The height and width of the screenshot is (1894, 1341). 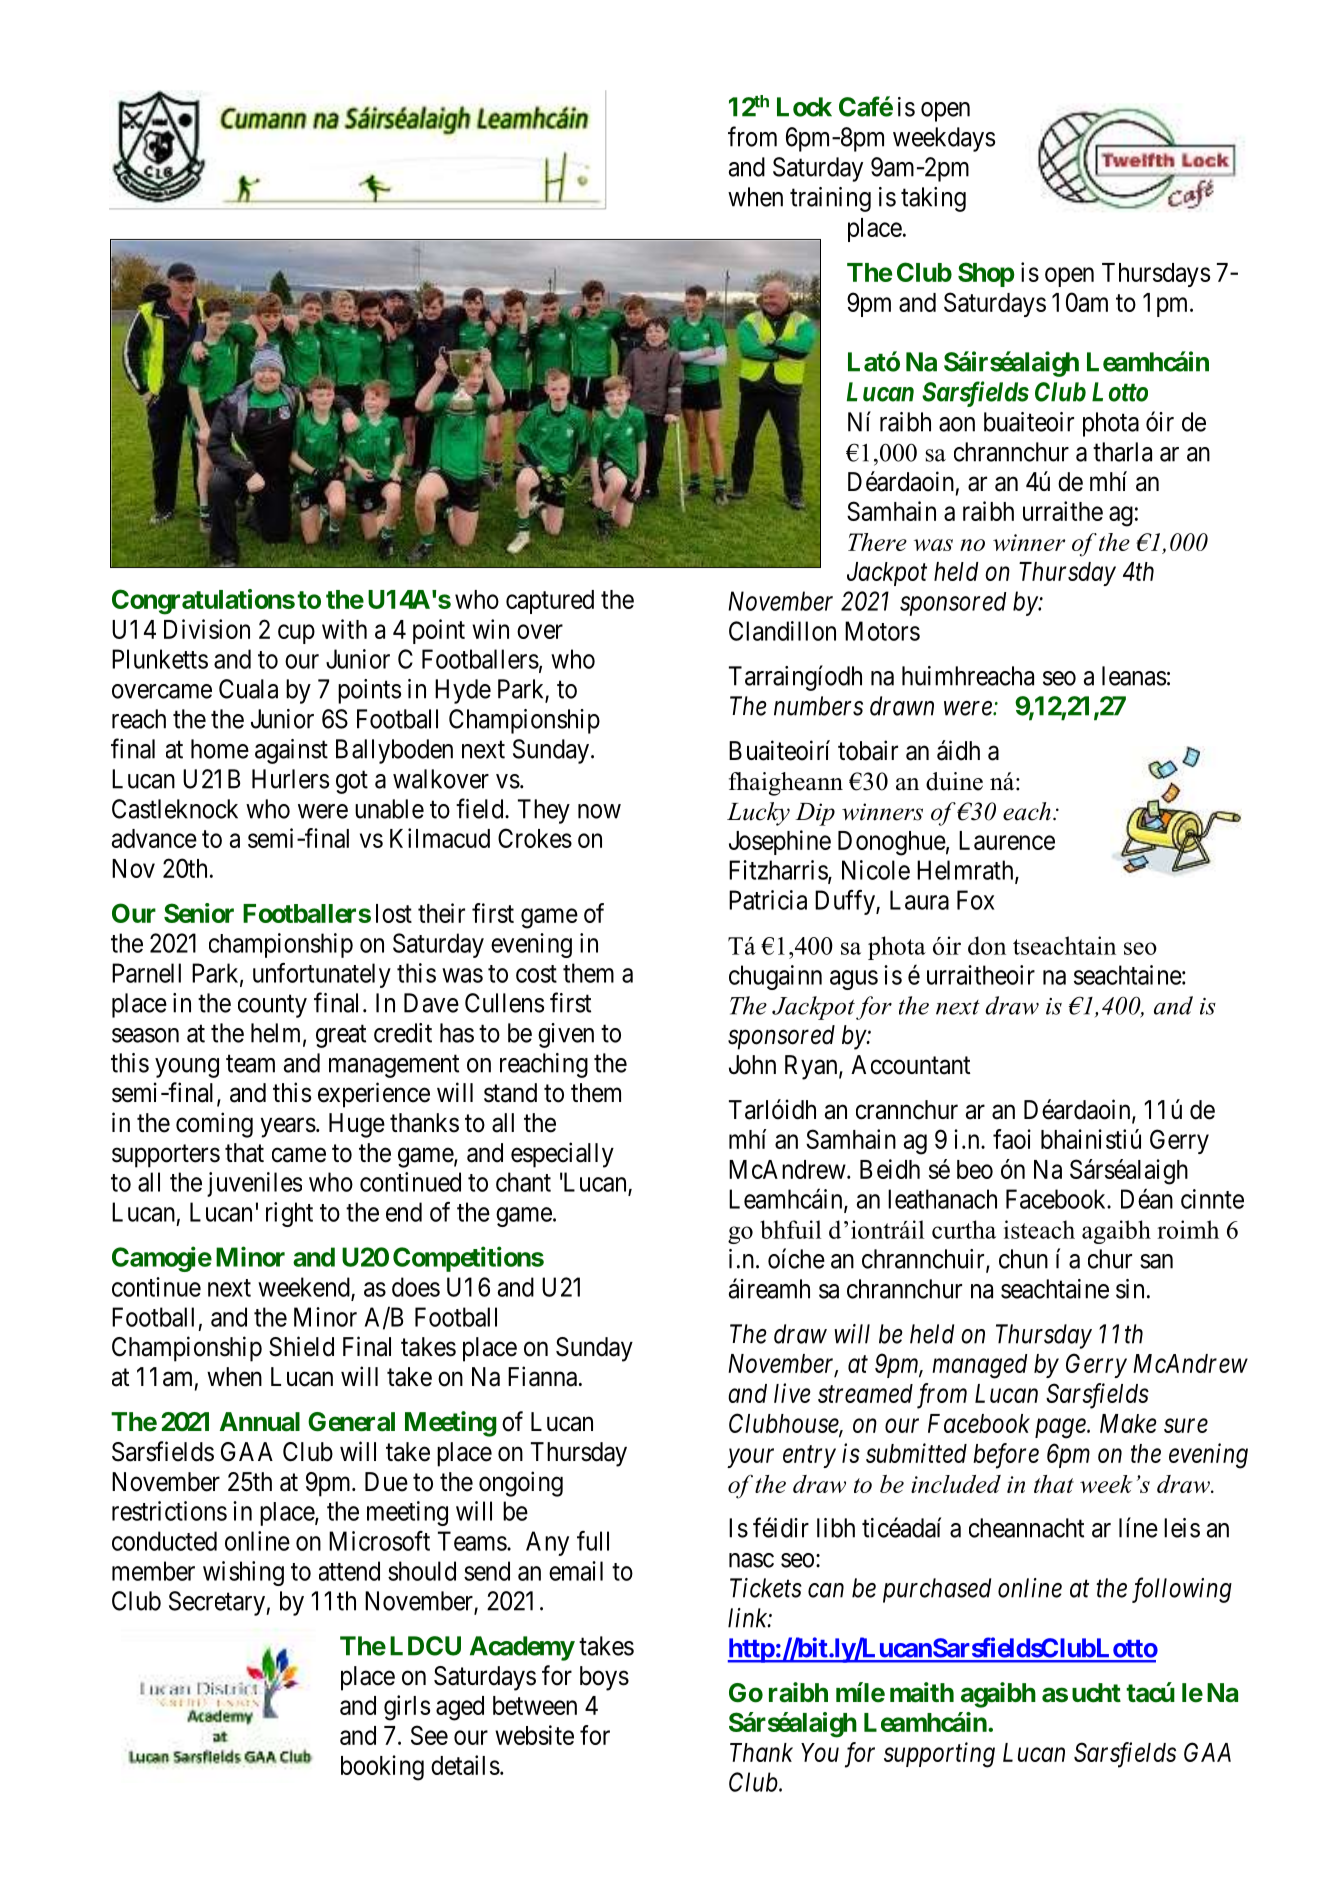 What do you see at coordinates (830, 199) in the screenshot?
I see `training` at bounding box center [830, 199].
